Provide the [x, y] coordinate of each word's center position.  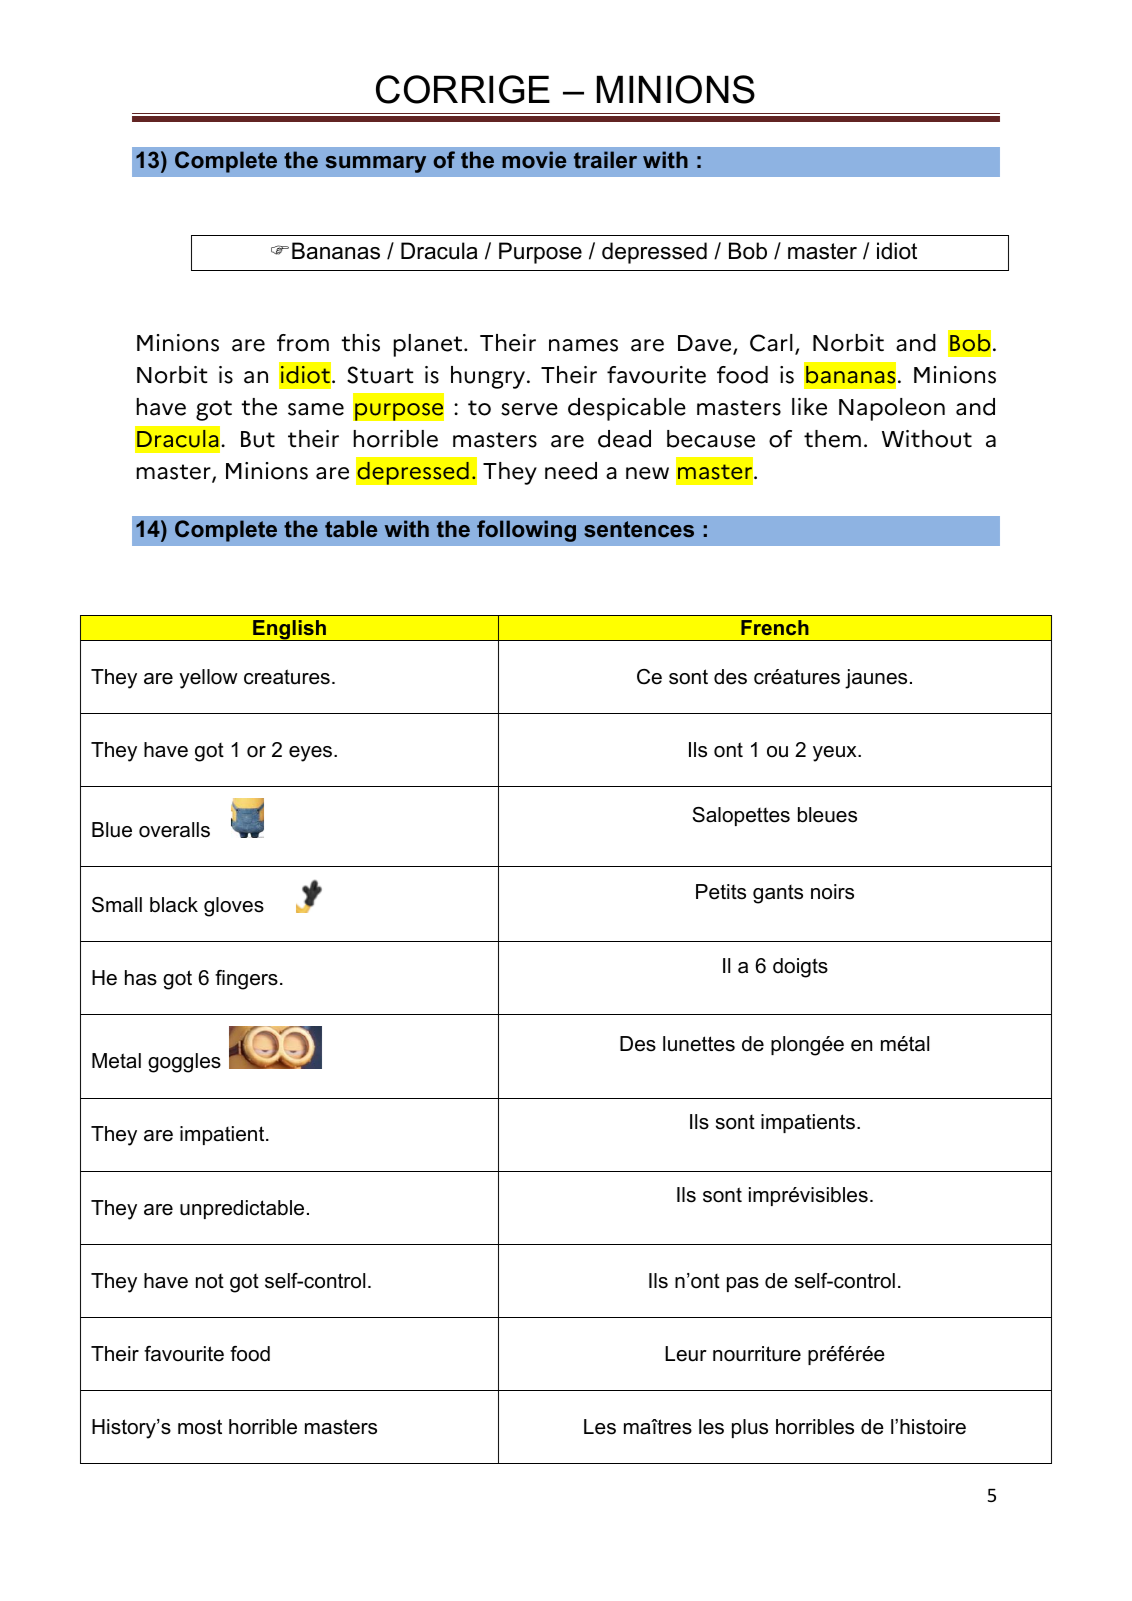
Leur [686, 1354]
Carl [771, 343]
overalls [174, 830]
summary [376, 164]
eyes [312, 754]
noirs [832, 892]
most [200, 1427]
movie [534, 159]
